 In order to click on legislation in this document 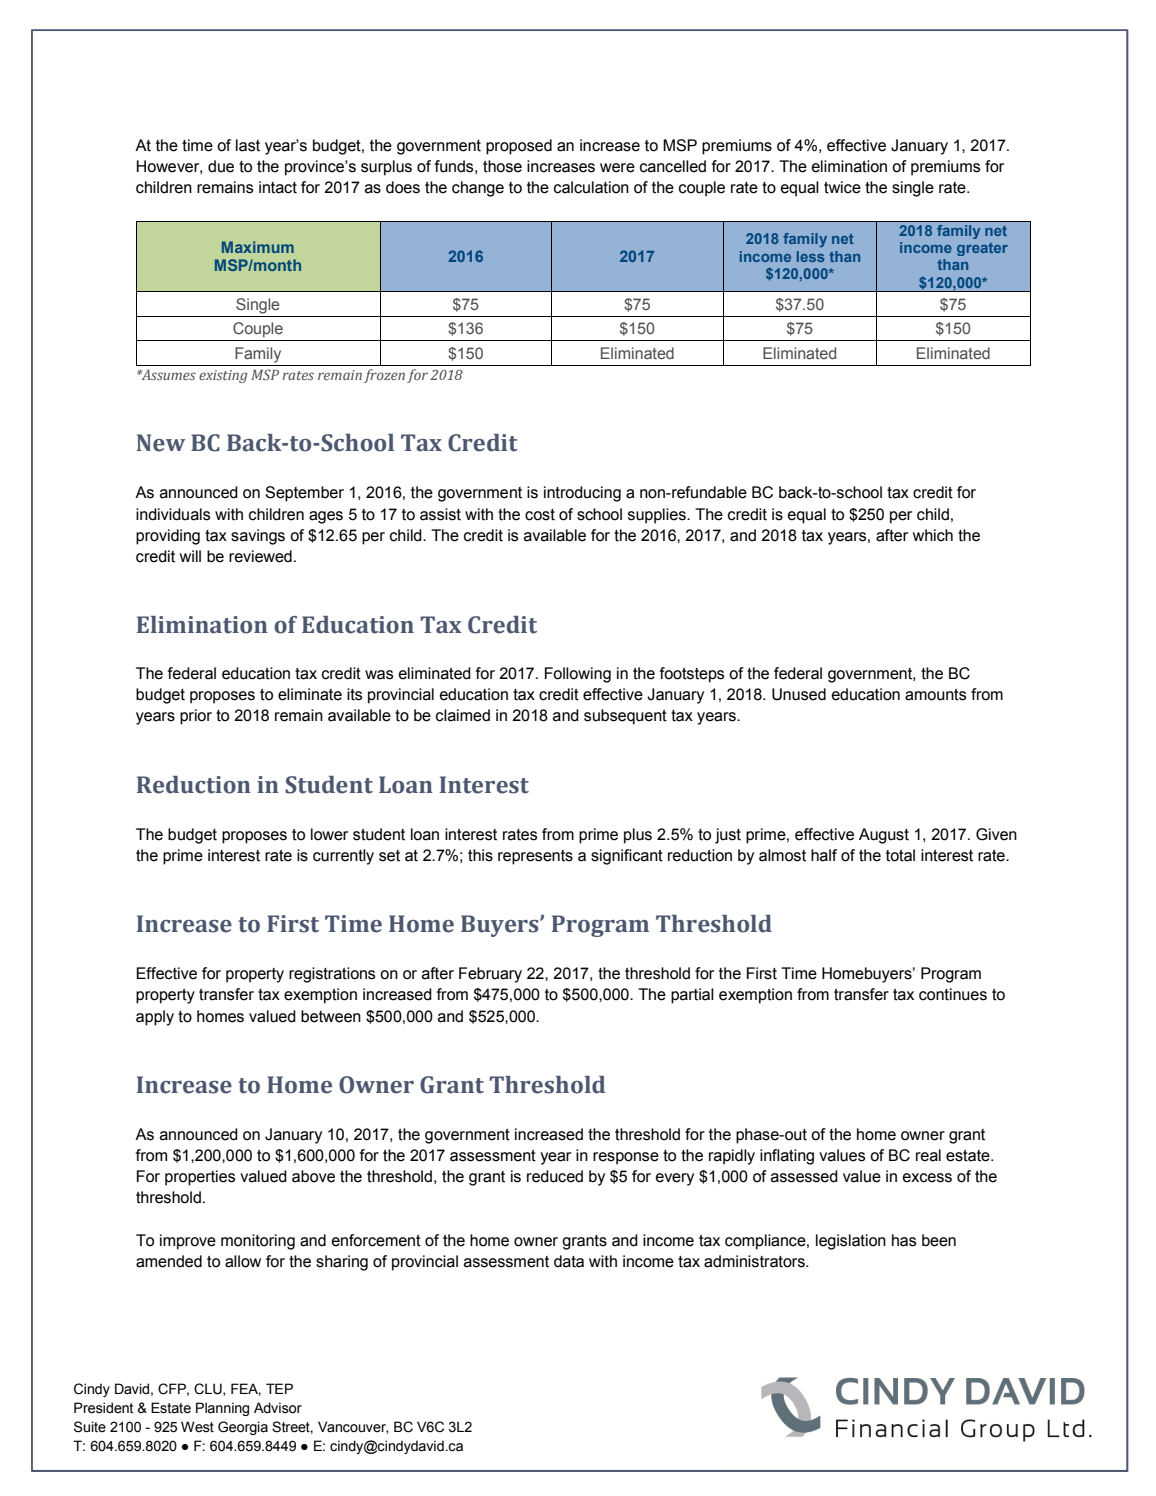, I will do `click(851, 1242)`.
